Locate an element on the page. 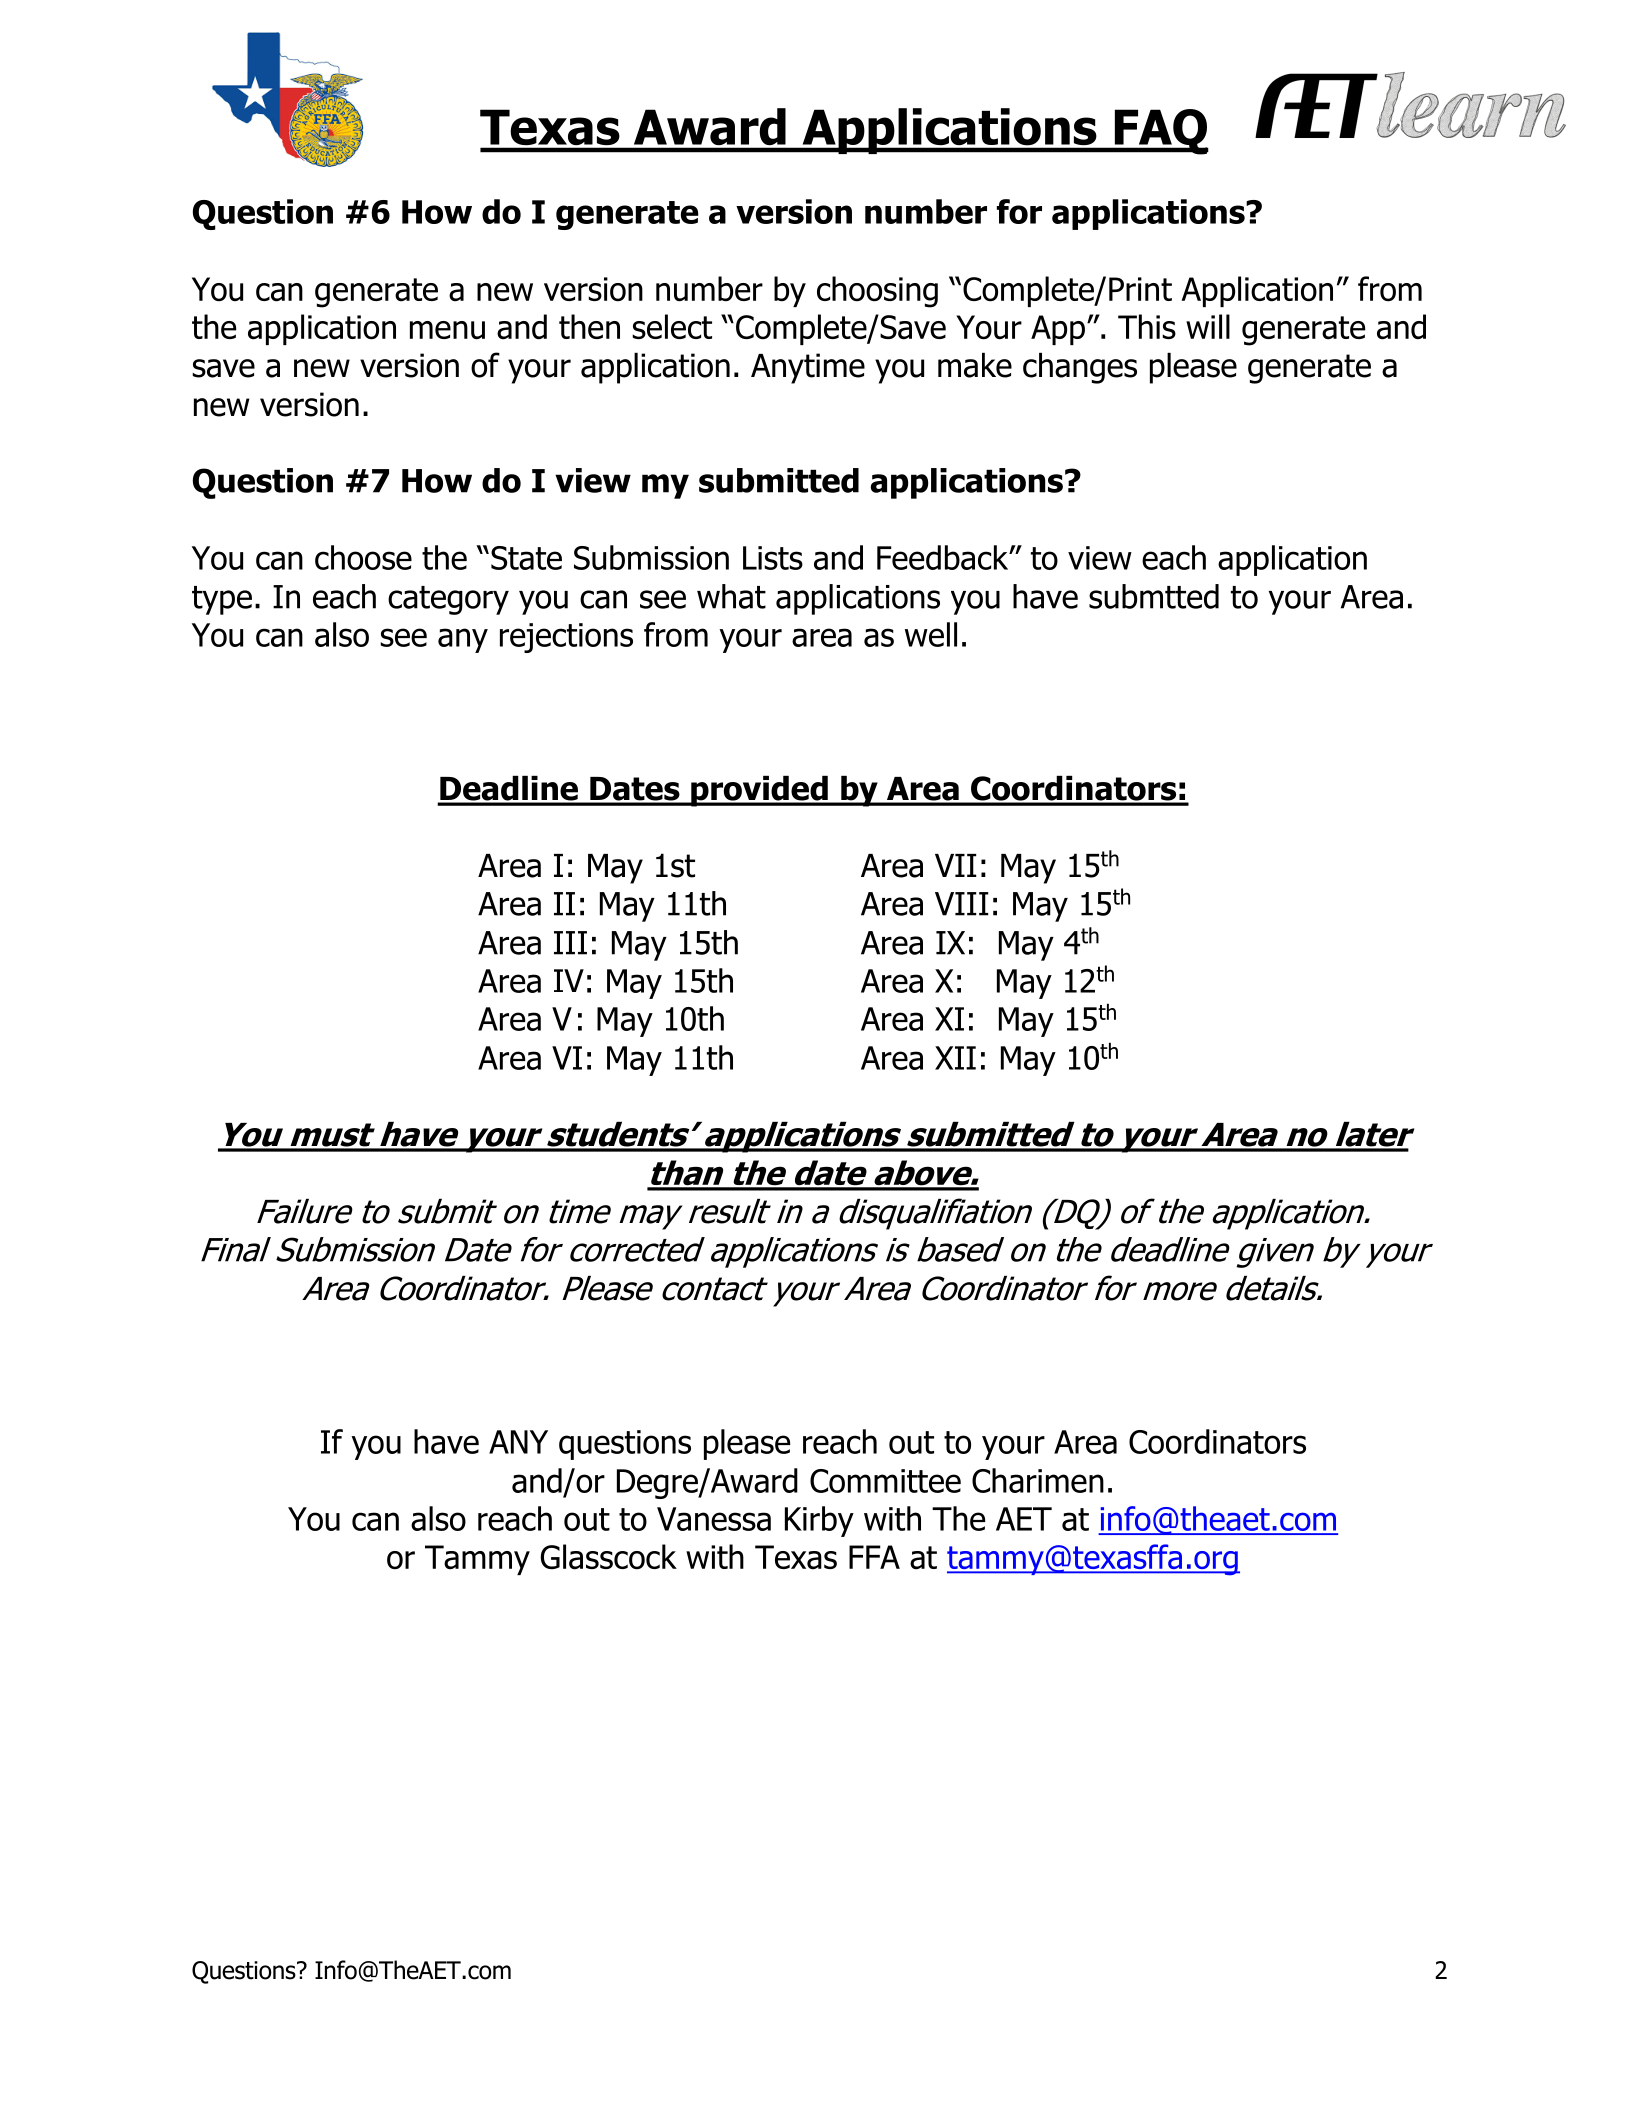  VIII is located at coordinates (961, 904).
